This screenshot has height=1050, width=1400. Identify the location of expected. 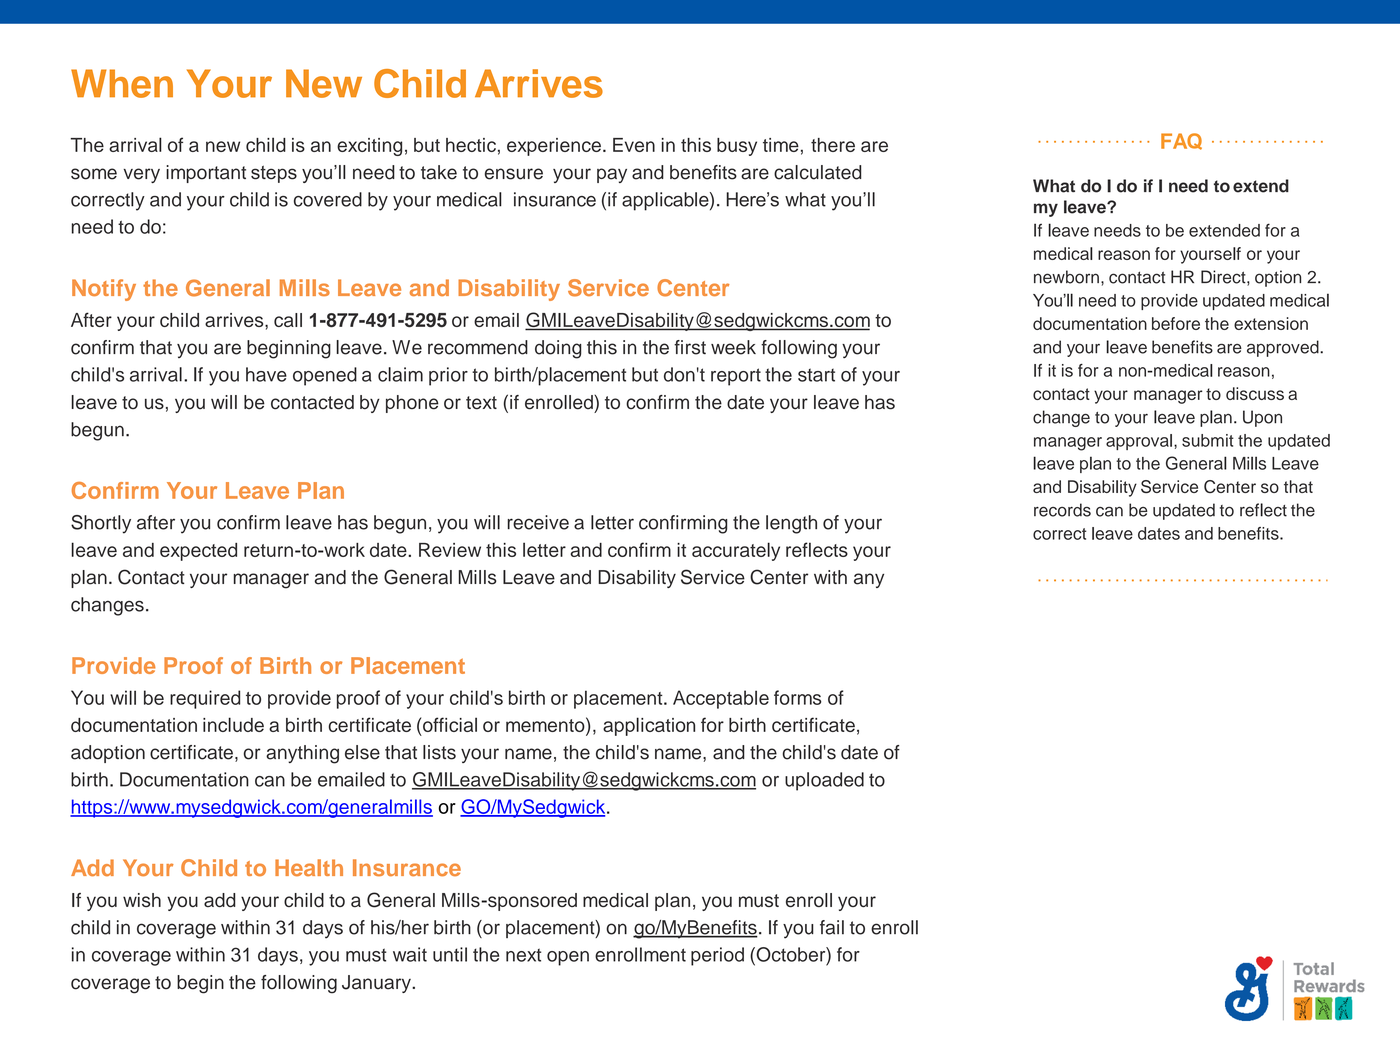
(198, 552).
